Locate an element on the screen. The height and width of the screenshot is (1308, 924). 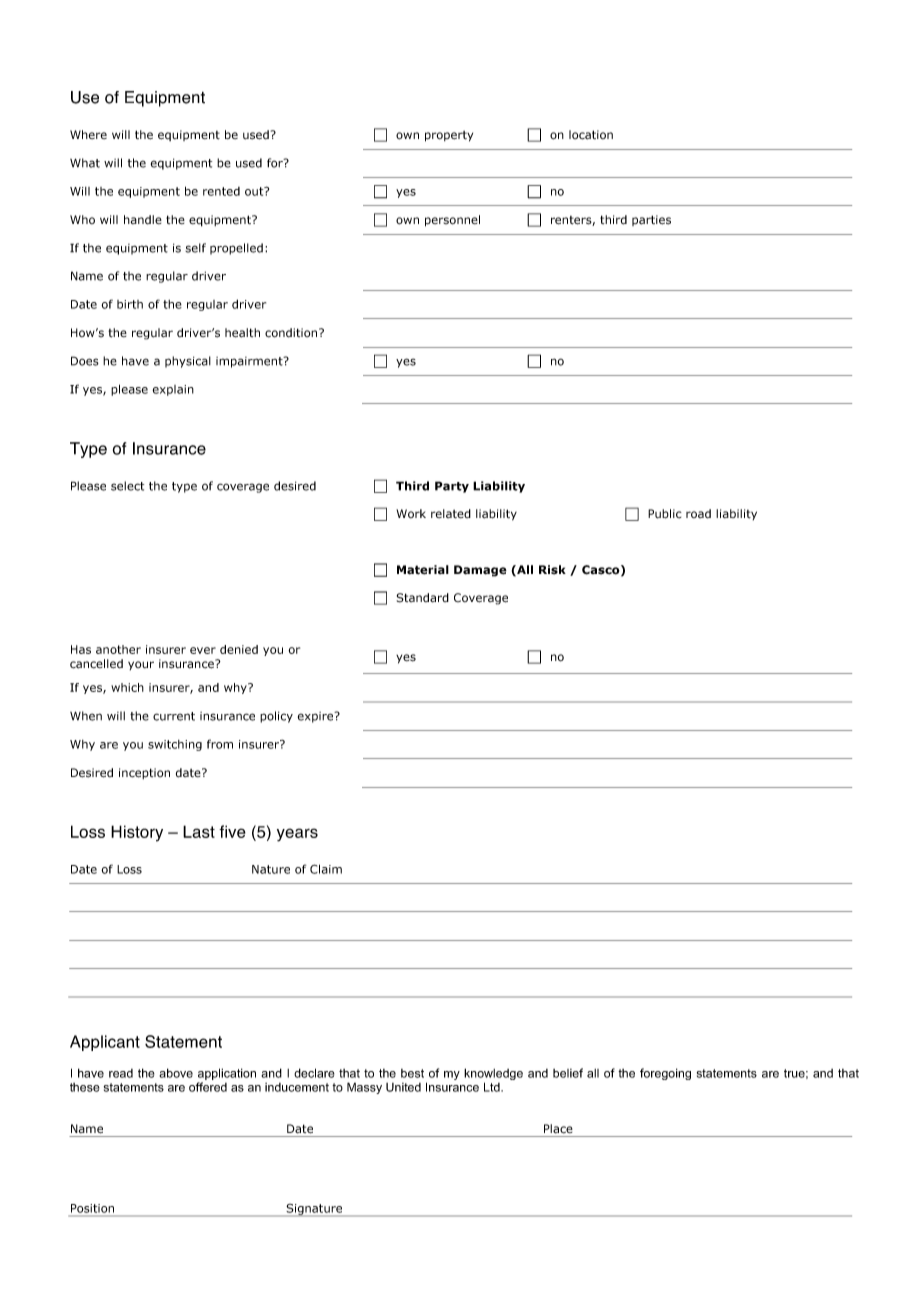
History is located at coordinates (137, 833).
